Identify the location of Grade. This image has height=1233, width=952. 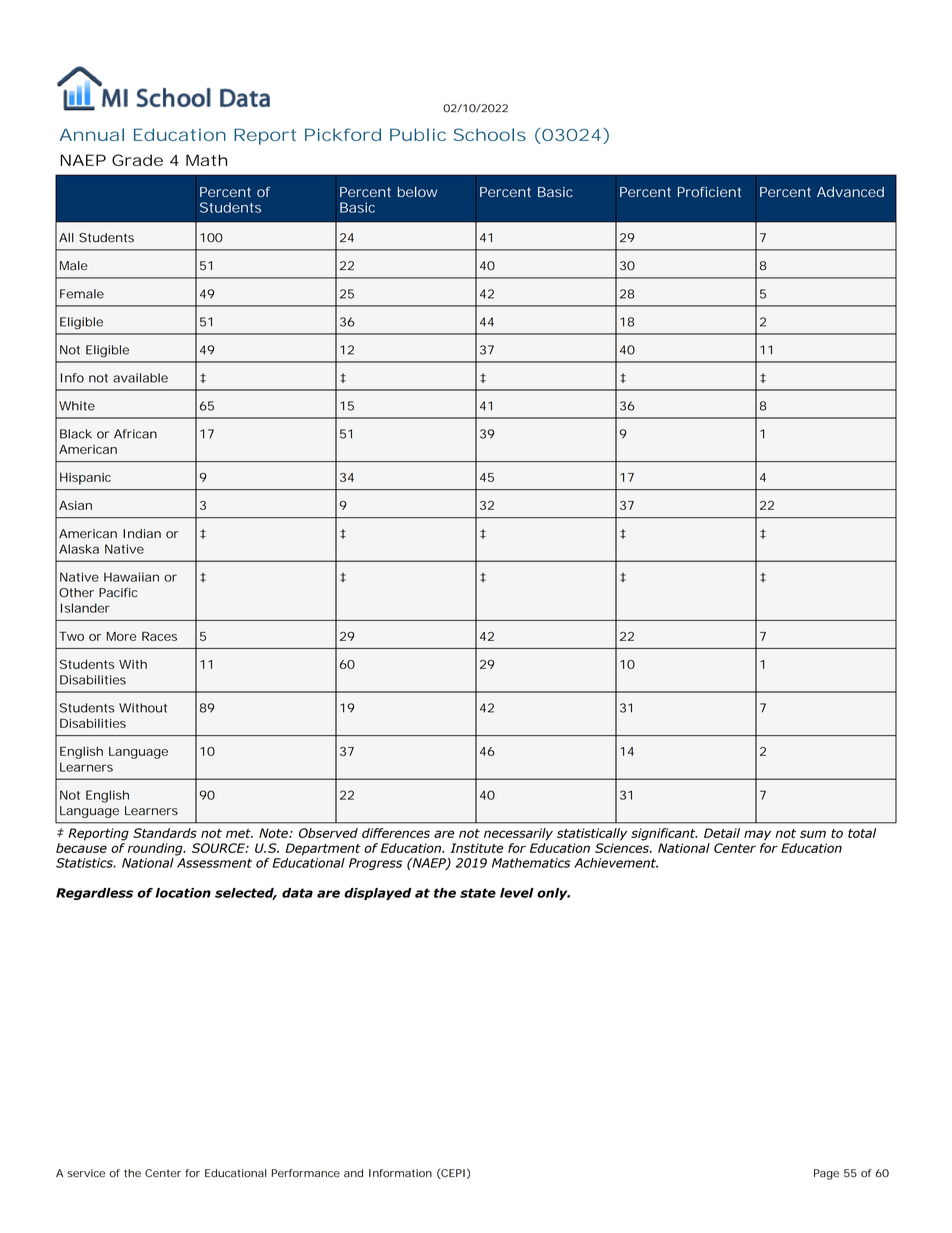
(137, 160).
